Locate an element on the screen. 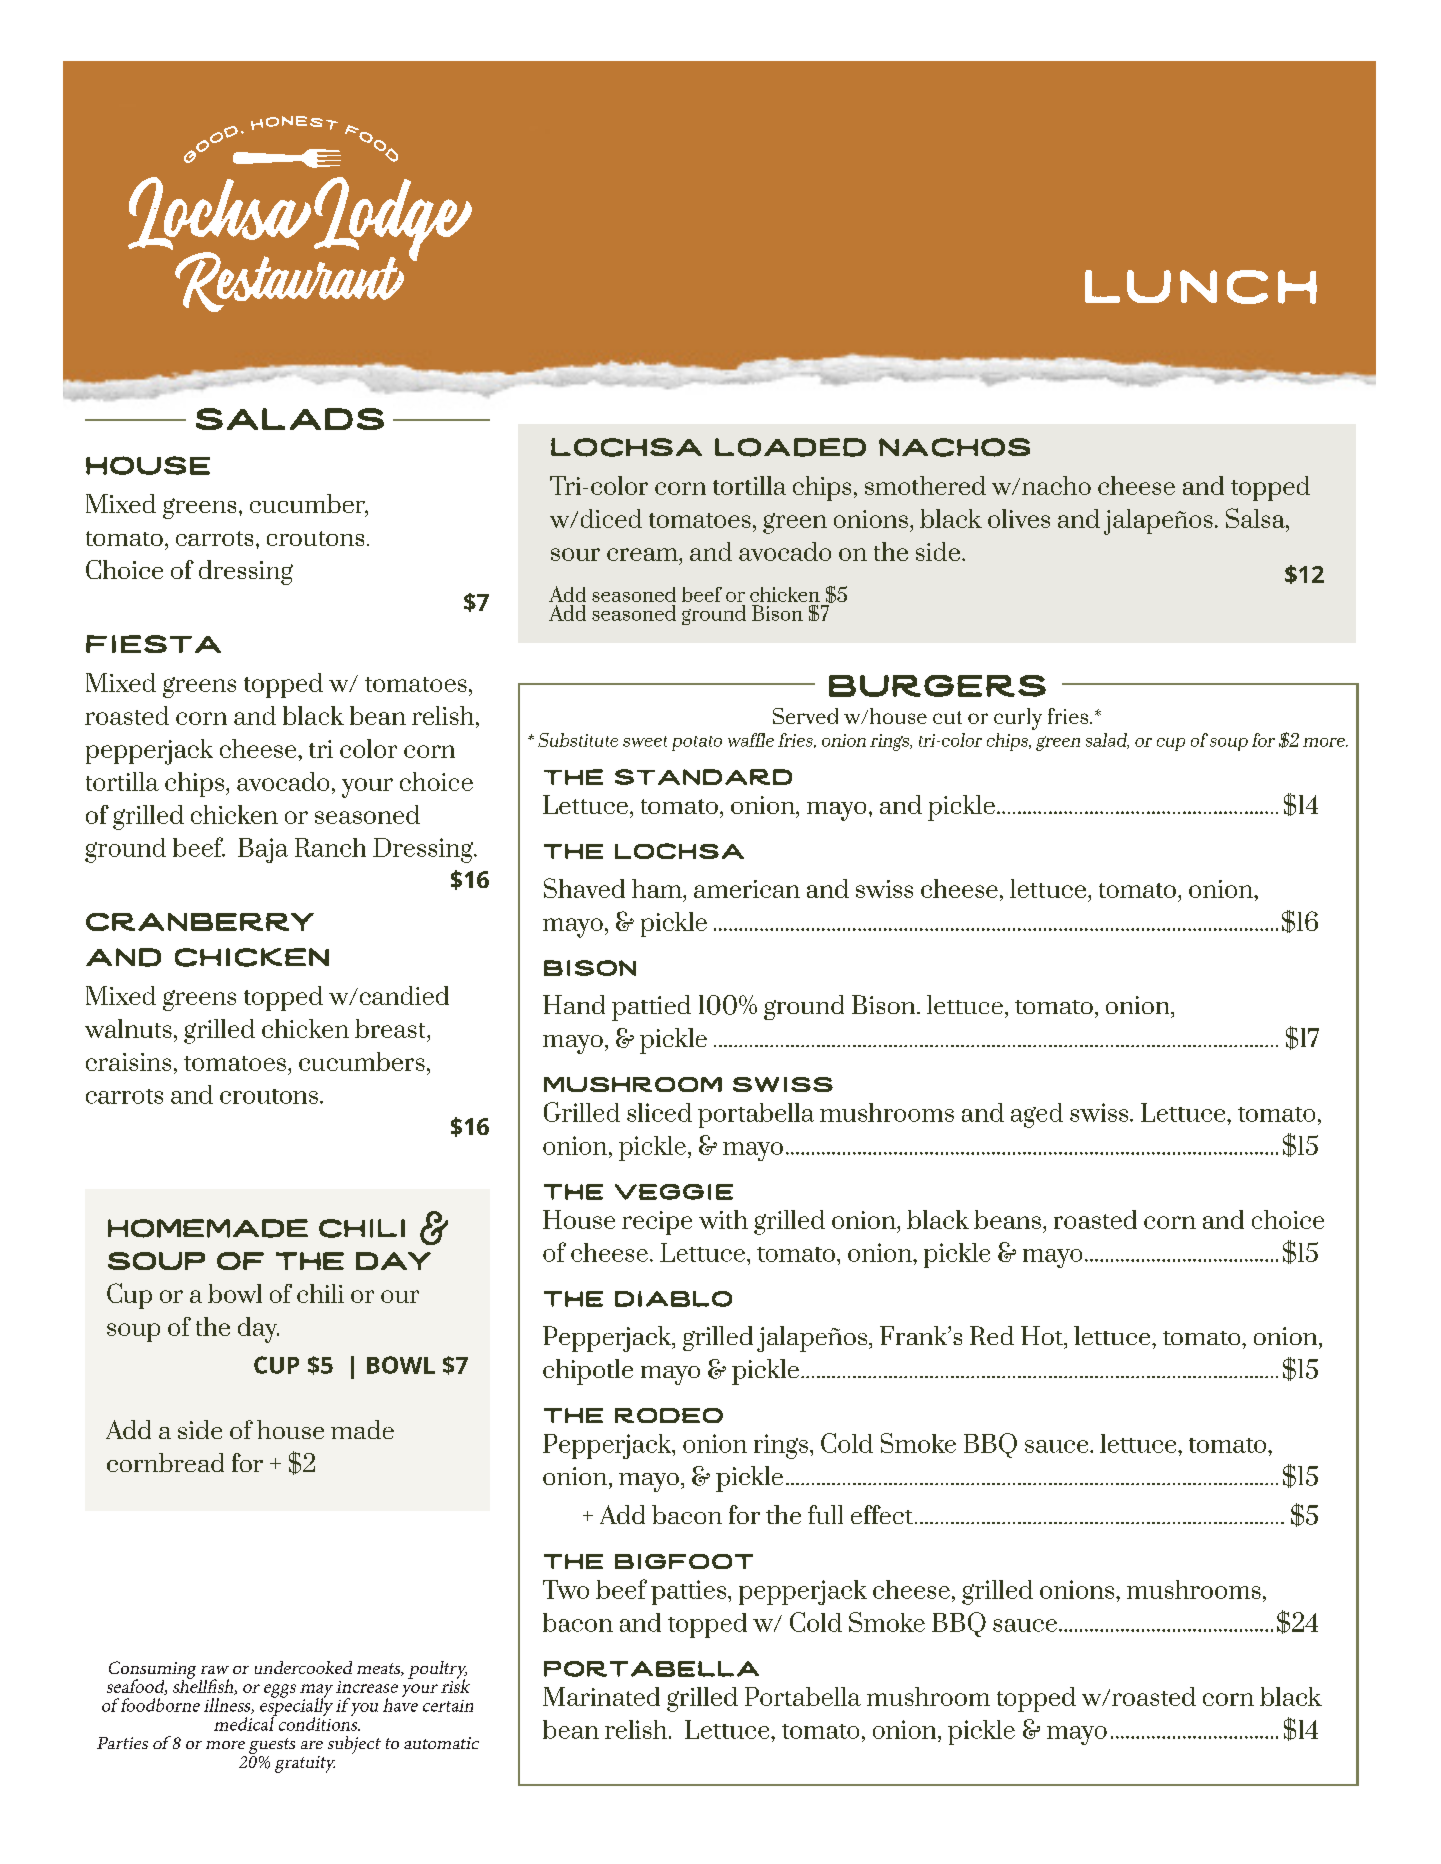 Image resolution: width=1441 pixels, height=1864 pixels. sour is located at coordinates (575, 554).
